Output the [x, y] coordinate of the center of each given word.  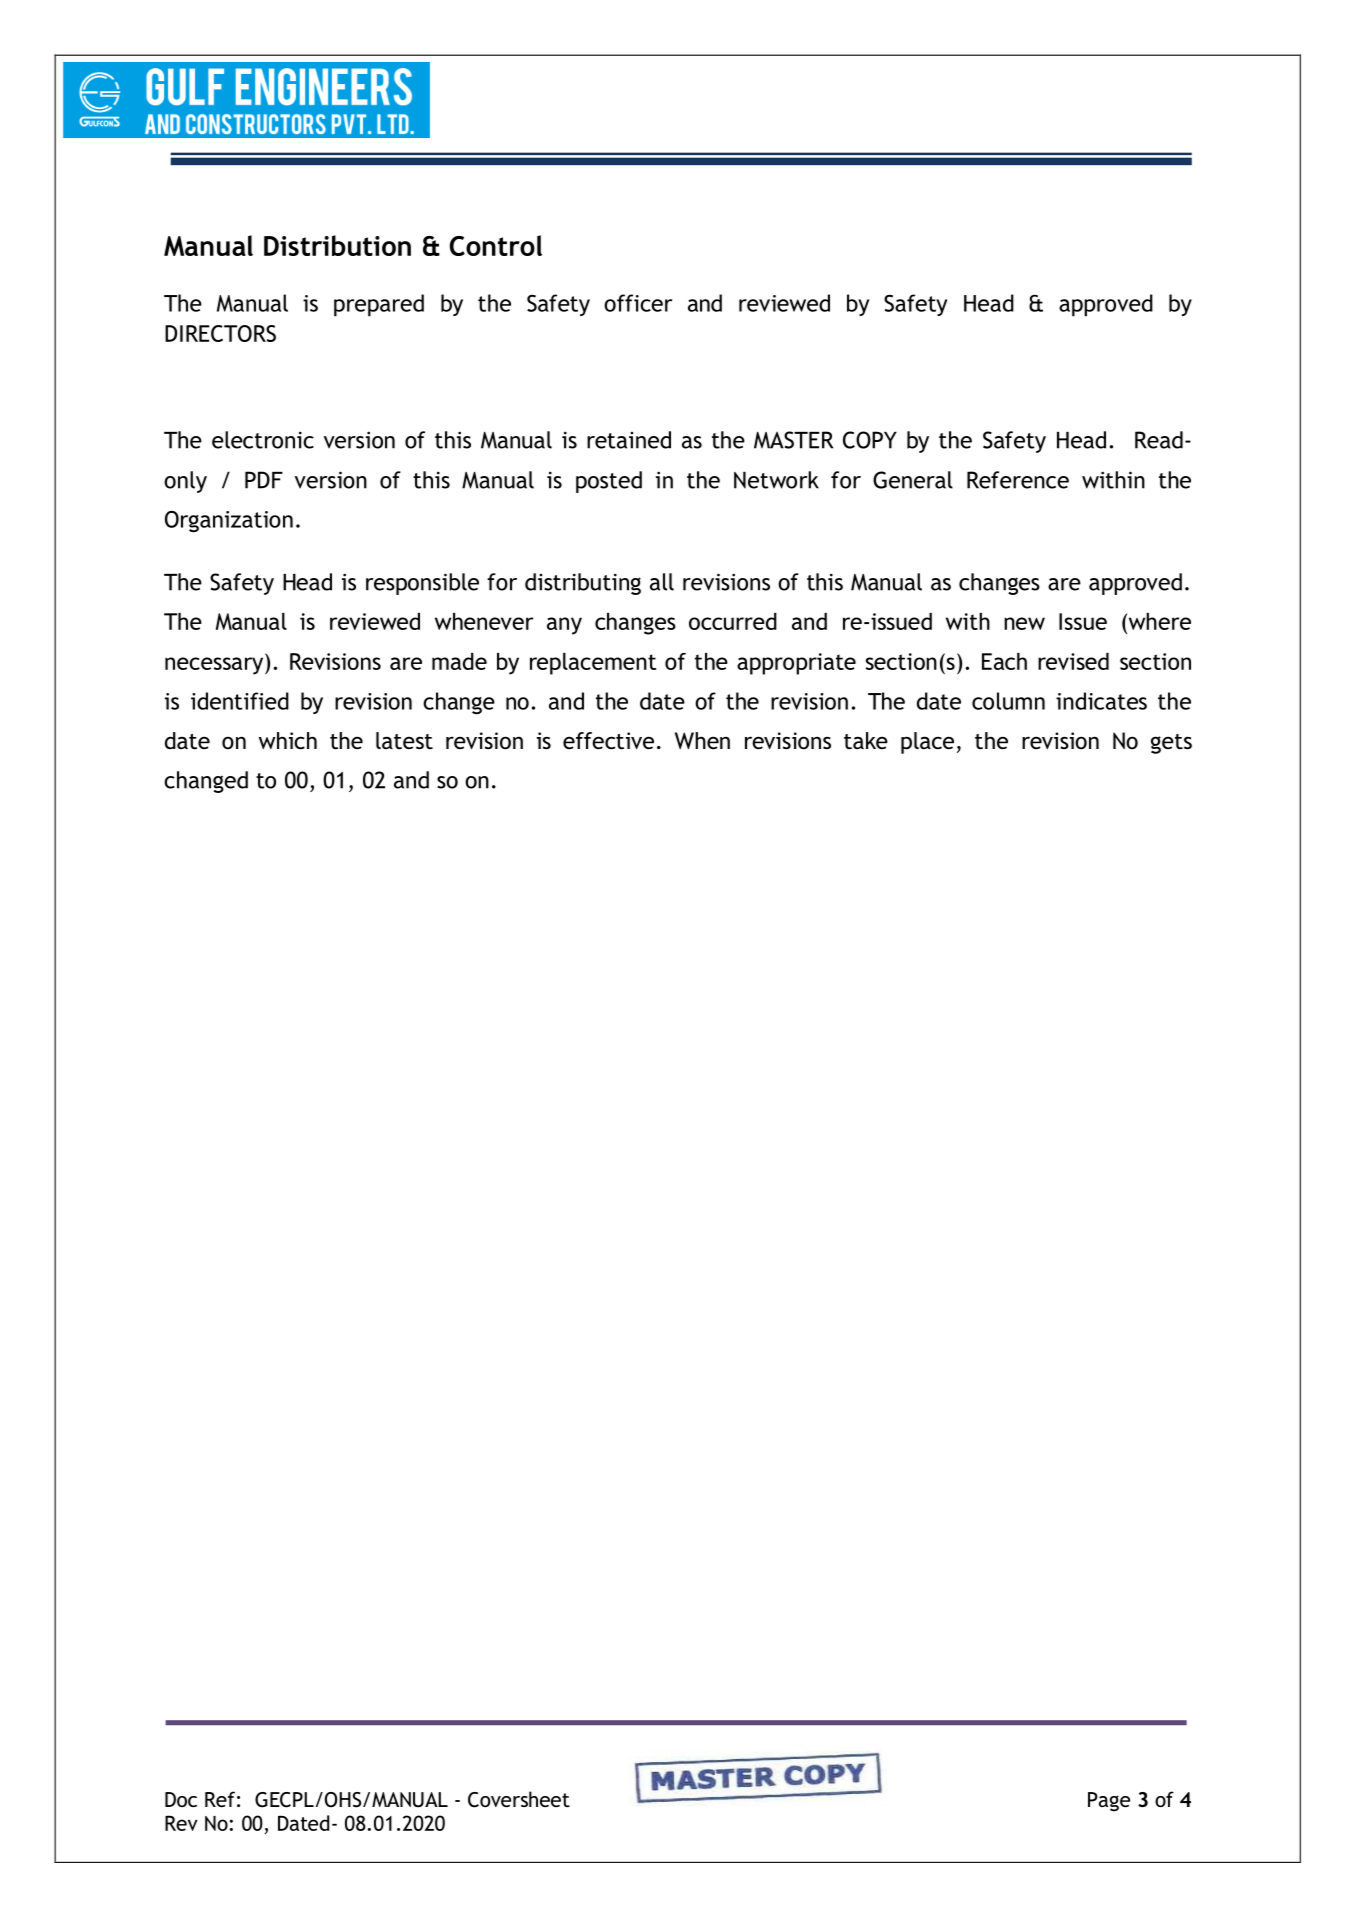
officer [638, 303]
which [288, 741]
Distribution [337, 245]
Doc [181, 1799]
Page [1109, 1802]
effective [608, 741]
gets [1171, 744]
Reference [1018, 480]
